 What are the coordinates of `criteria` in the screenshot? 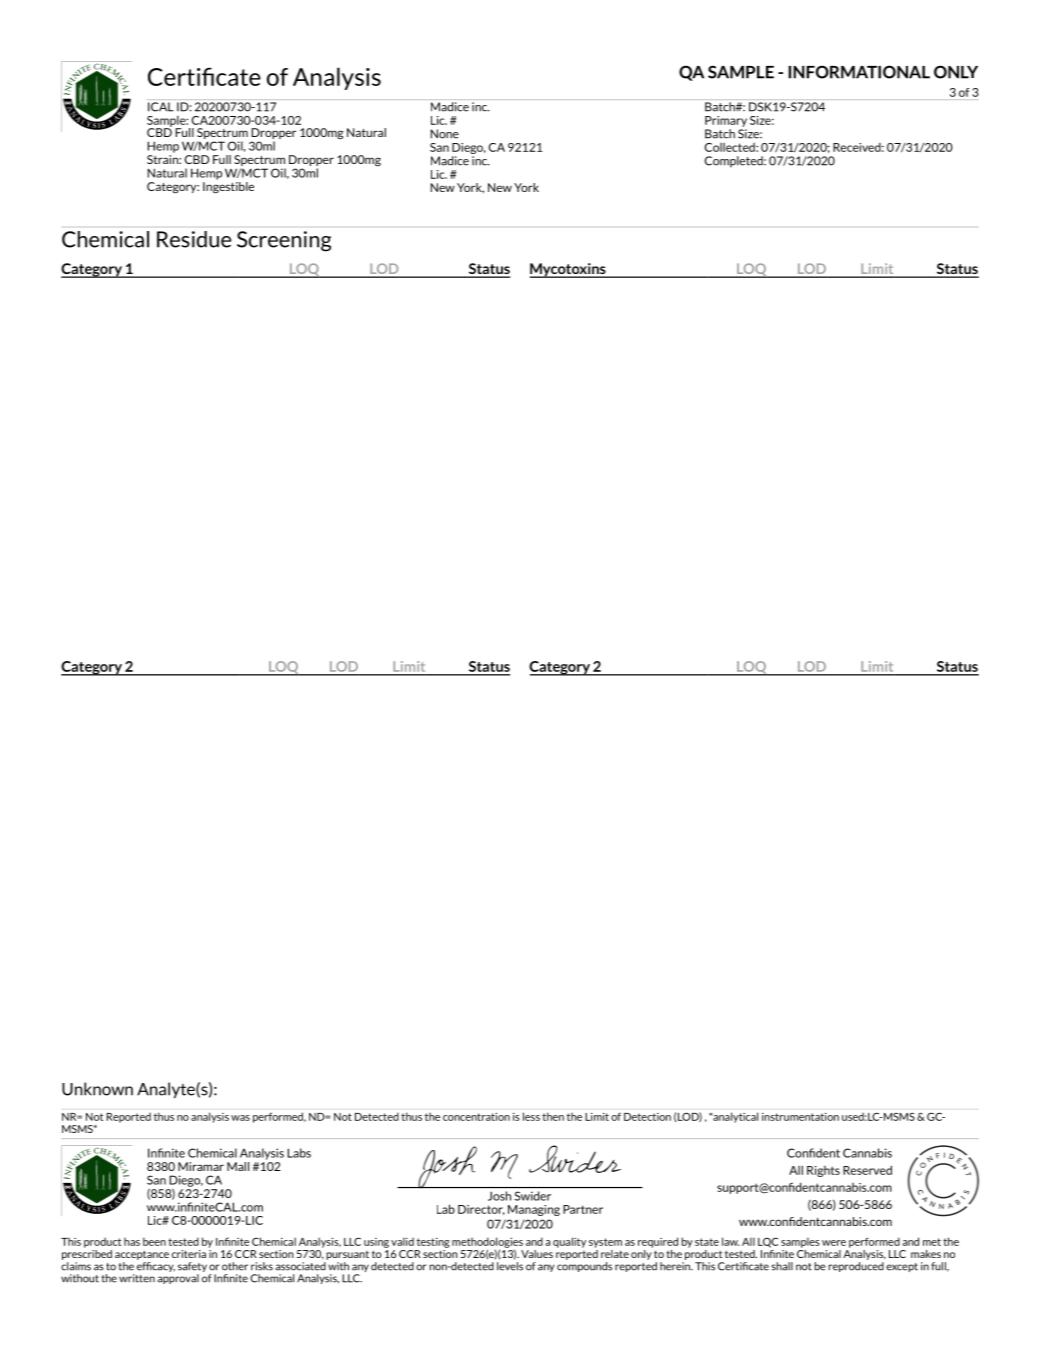 It's located at (189, 1254).
